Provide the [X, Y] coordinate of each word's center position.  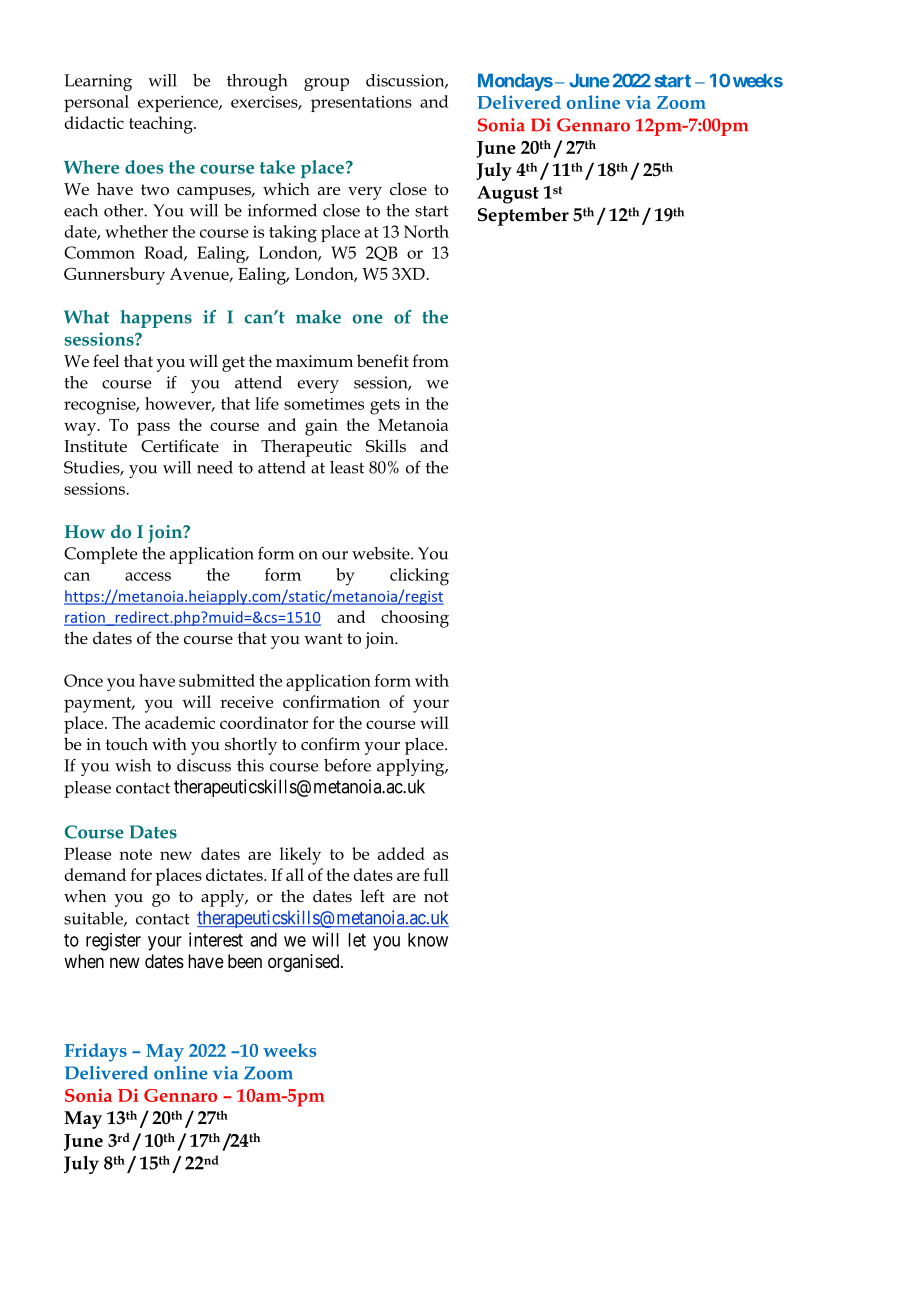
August [508, 195]
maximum [314, 361]
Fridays [96, 1052]
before [347, 765]
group [326, 84]
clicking [419, 577]
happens [156, 319]
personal [96, 103]
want [323, 638]
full [436, 874]
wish [133, 765]
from [430, 360]
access [148, 576]
